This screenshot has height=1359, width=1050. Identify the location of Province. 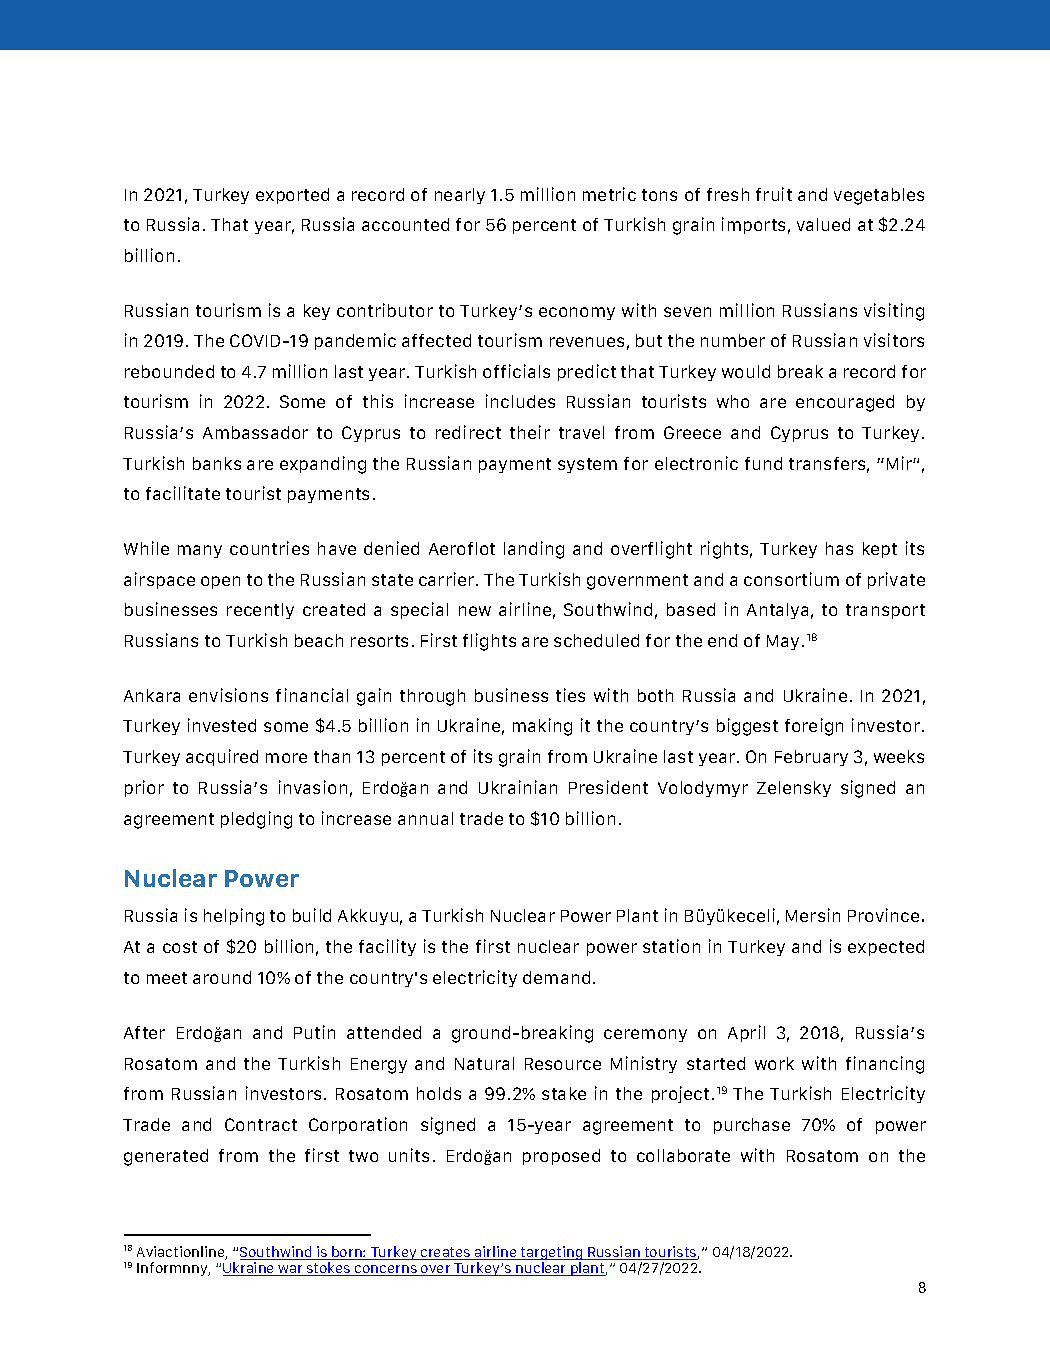
(883, 915).
